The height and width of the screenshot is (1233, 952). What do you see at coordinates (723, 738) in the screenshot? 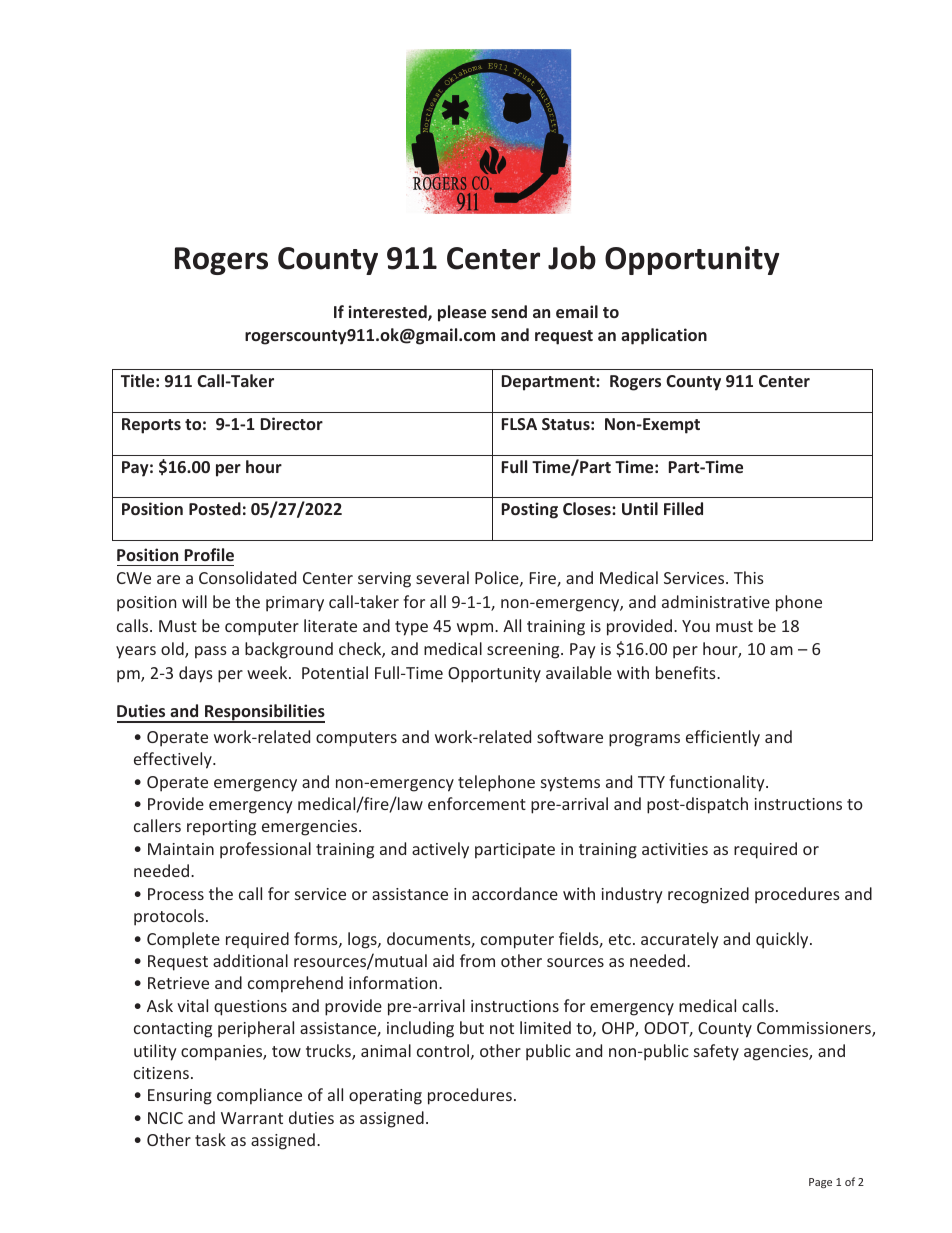
I see `efficiently` at bounding box center [723, 738].
